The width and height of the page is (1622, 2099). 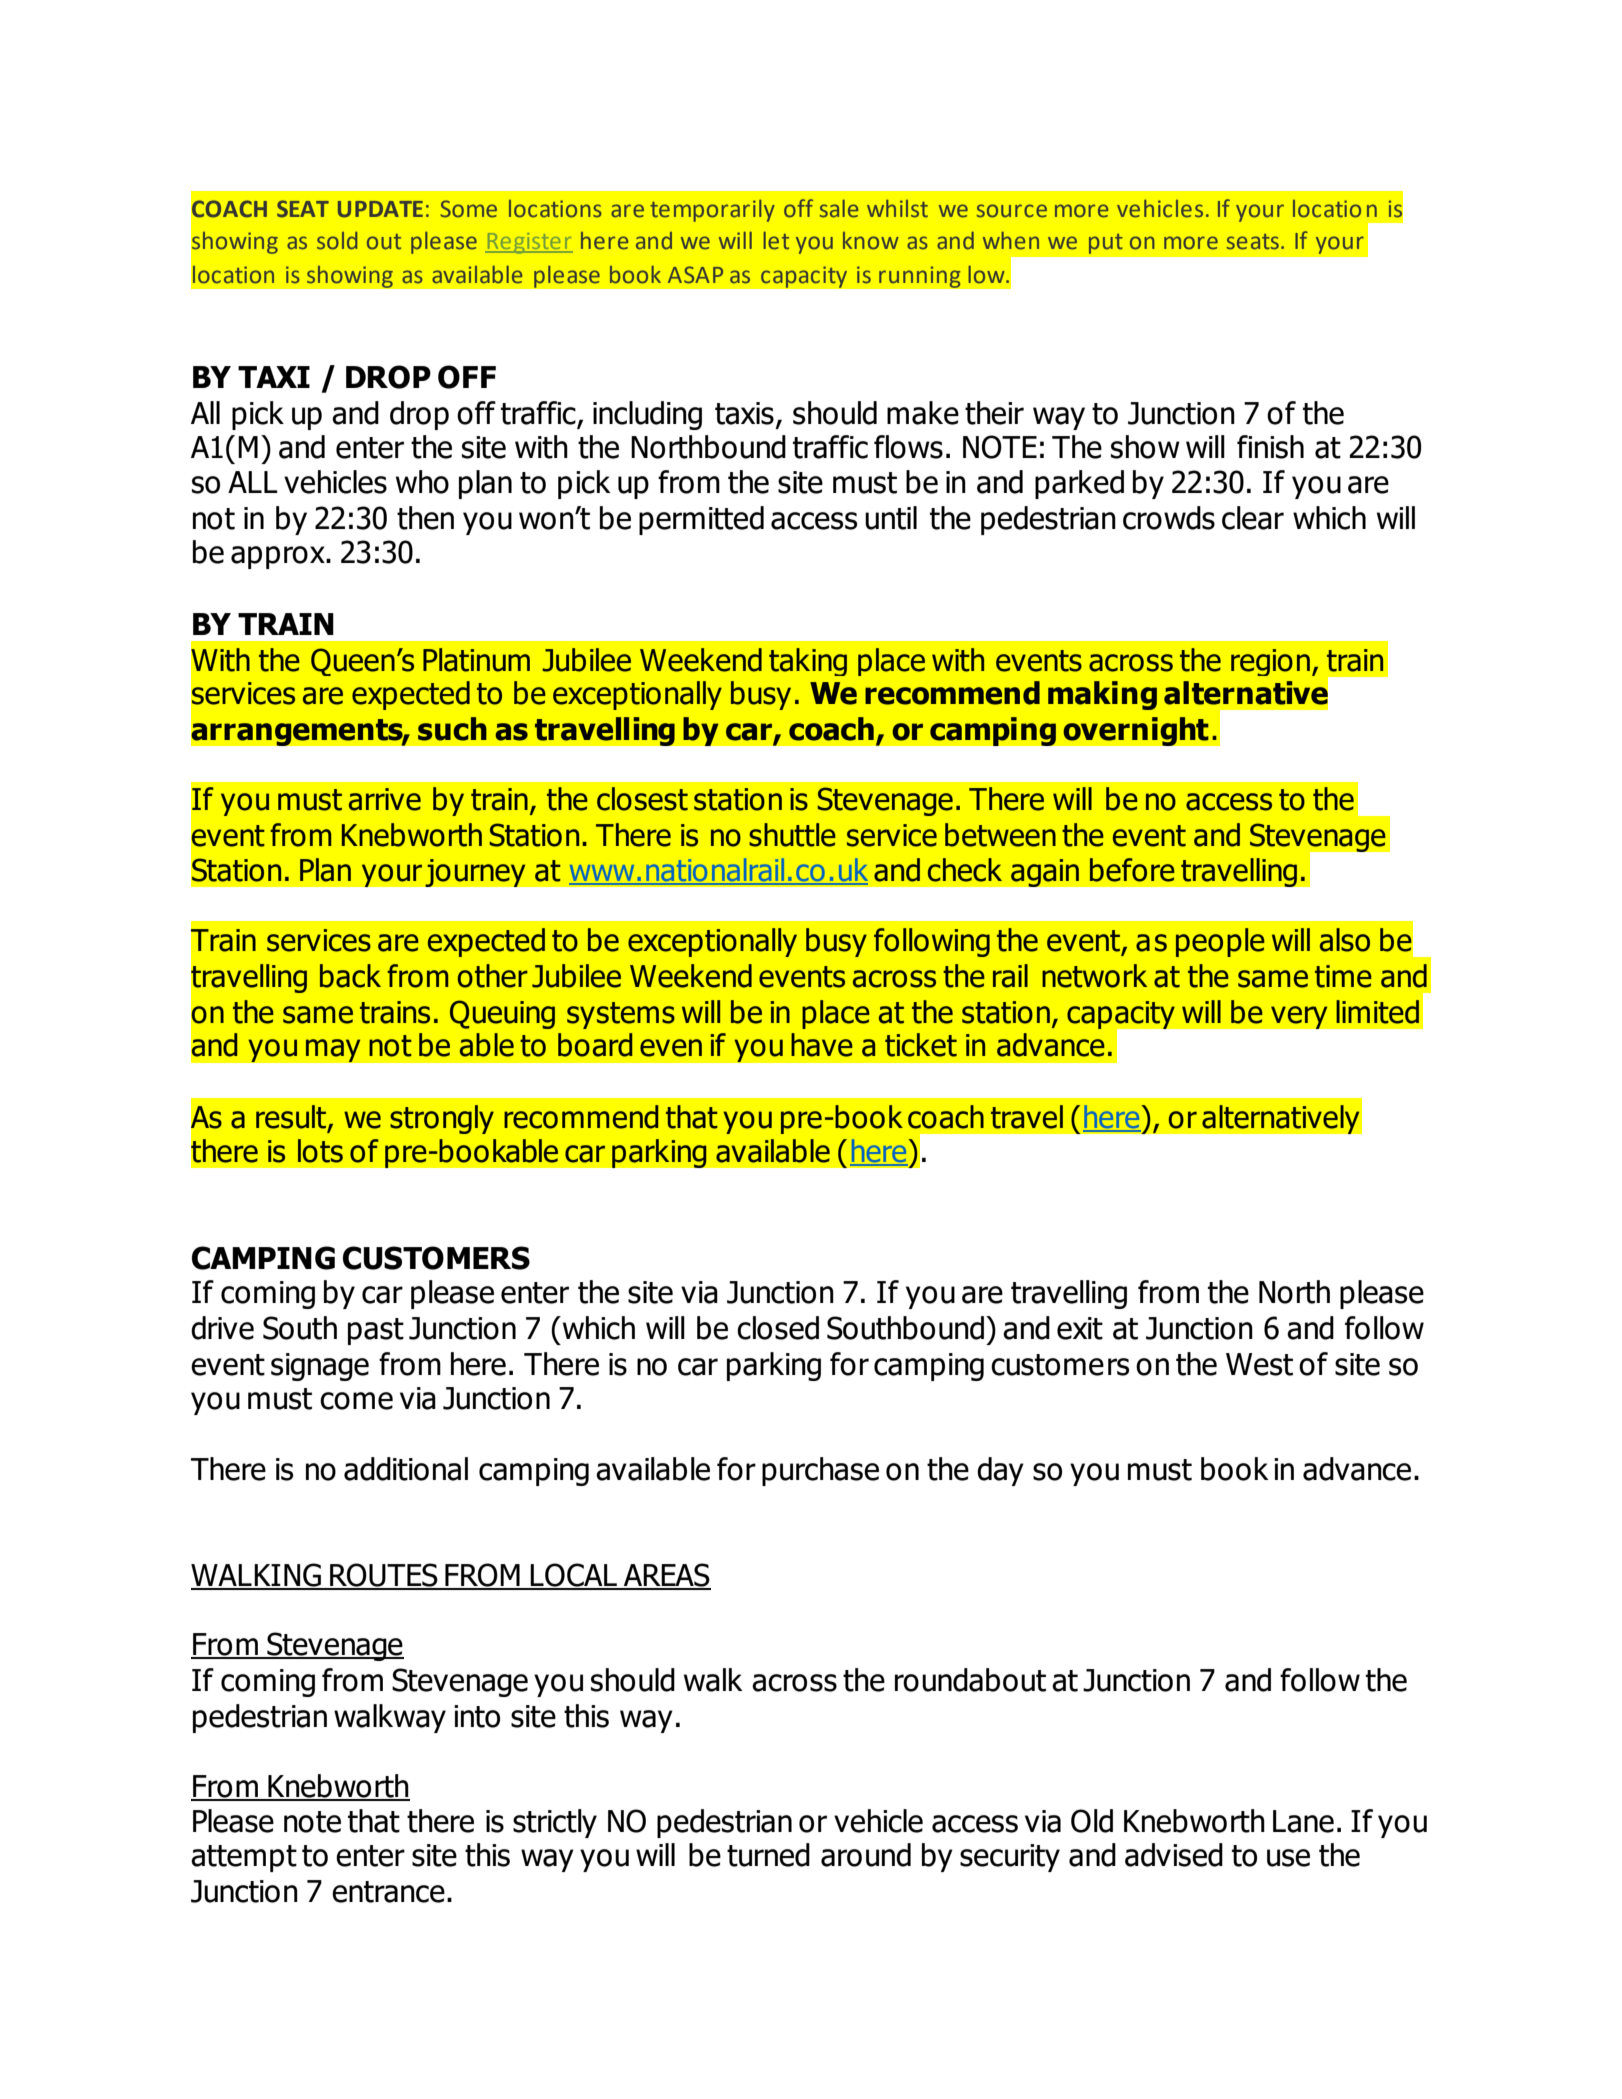 I want to click on turned, so click(x=768, y=1855).
